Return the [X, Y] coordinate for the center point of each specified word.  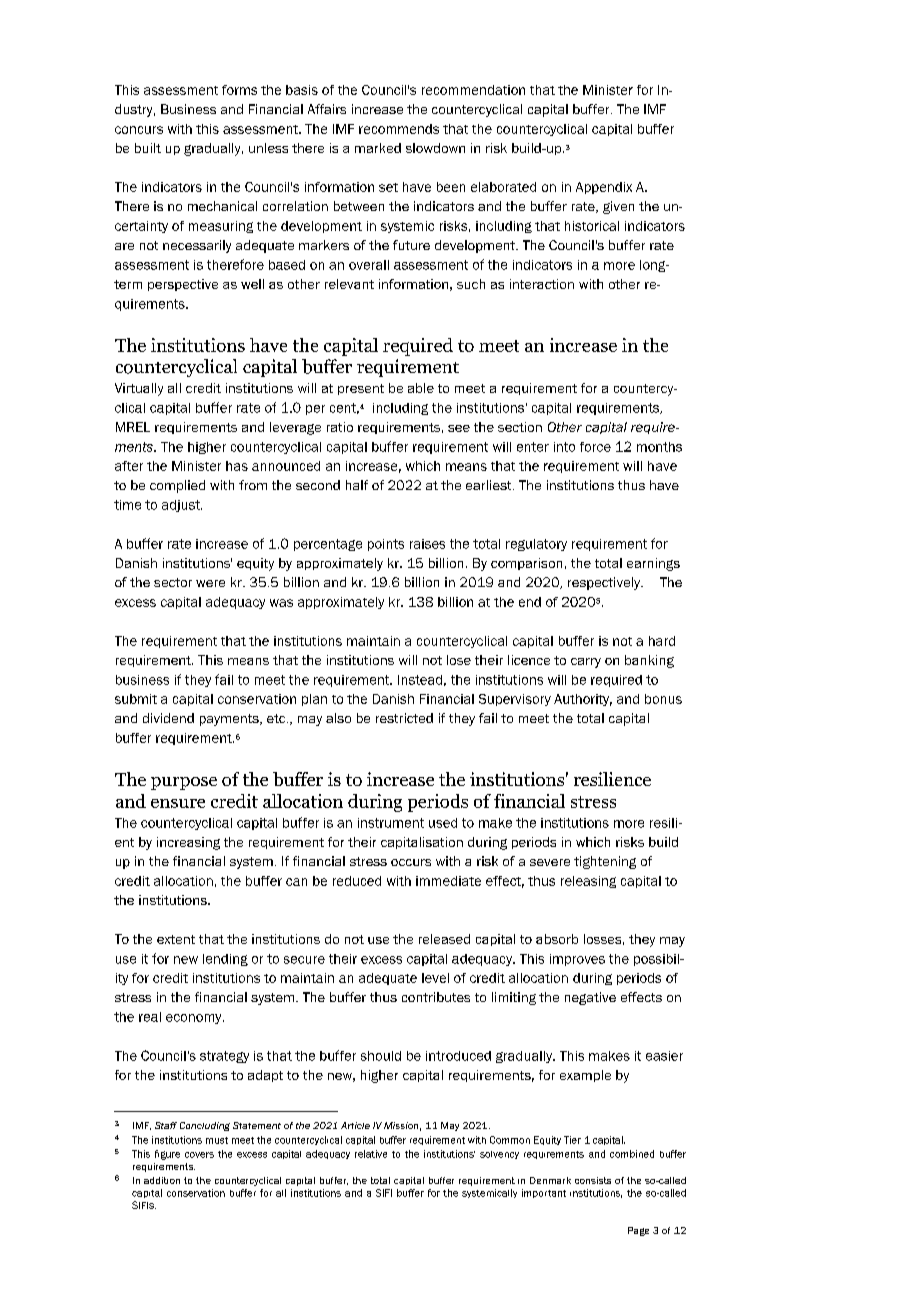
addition [162, 1180]
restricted [404, 718]
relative [371, 1154]
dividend [168, 718]
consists [593, 1180]
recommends [399, 129]
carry [586, 663]
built [148, 148]
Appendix [604, 188]
